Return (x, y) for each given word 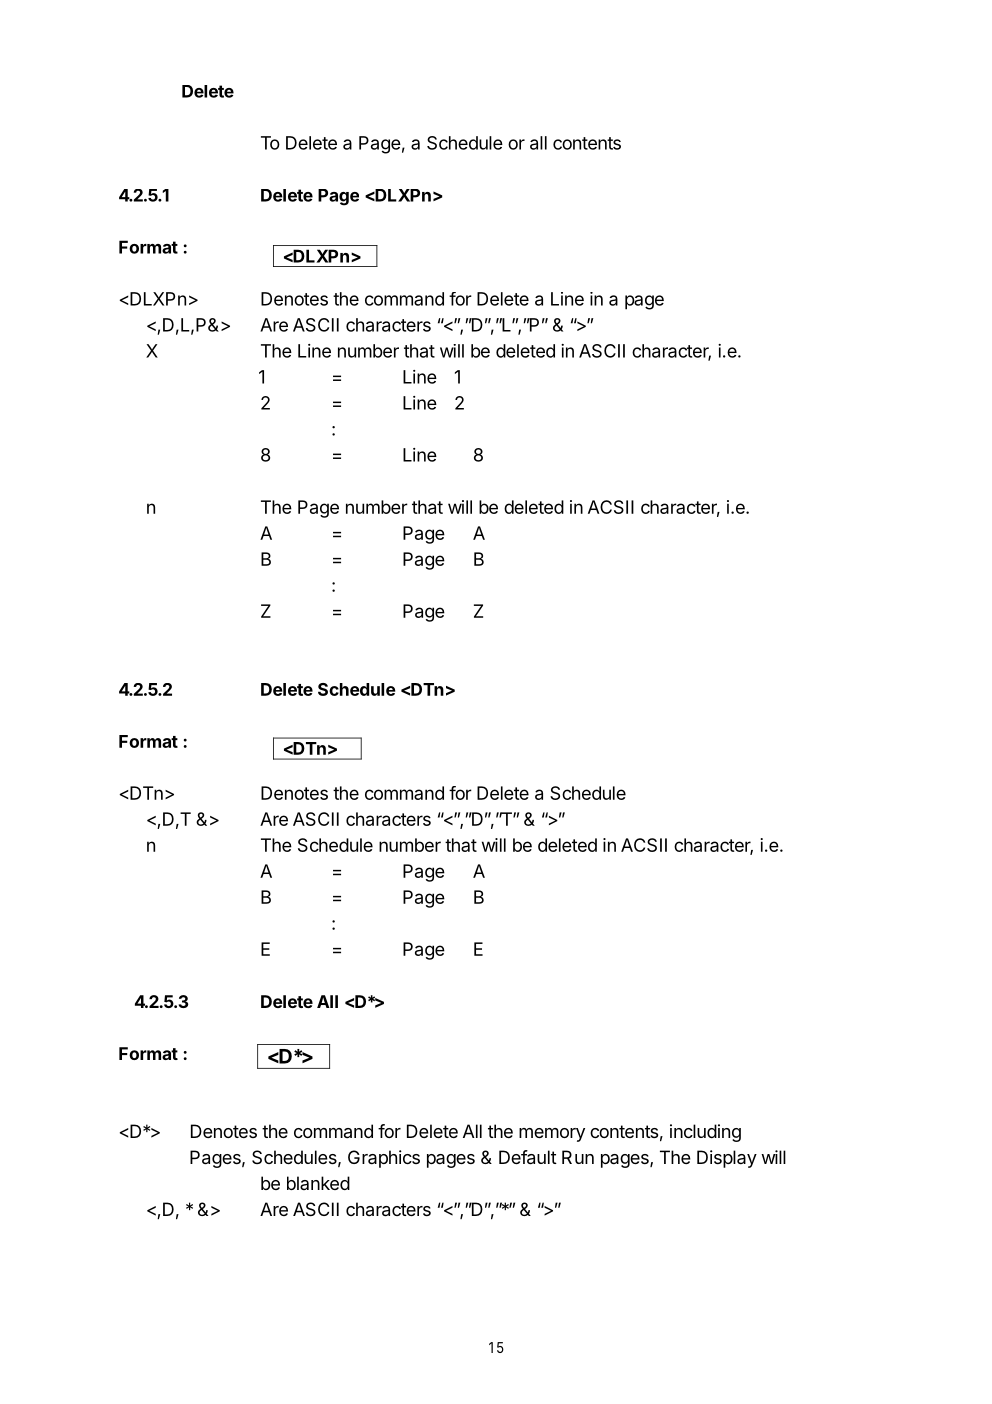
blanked (318, 1183)
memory (552, 1135)
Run (578, 1157)
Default (528, 1157)
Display (727, 1159)
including (705, 1133)
